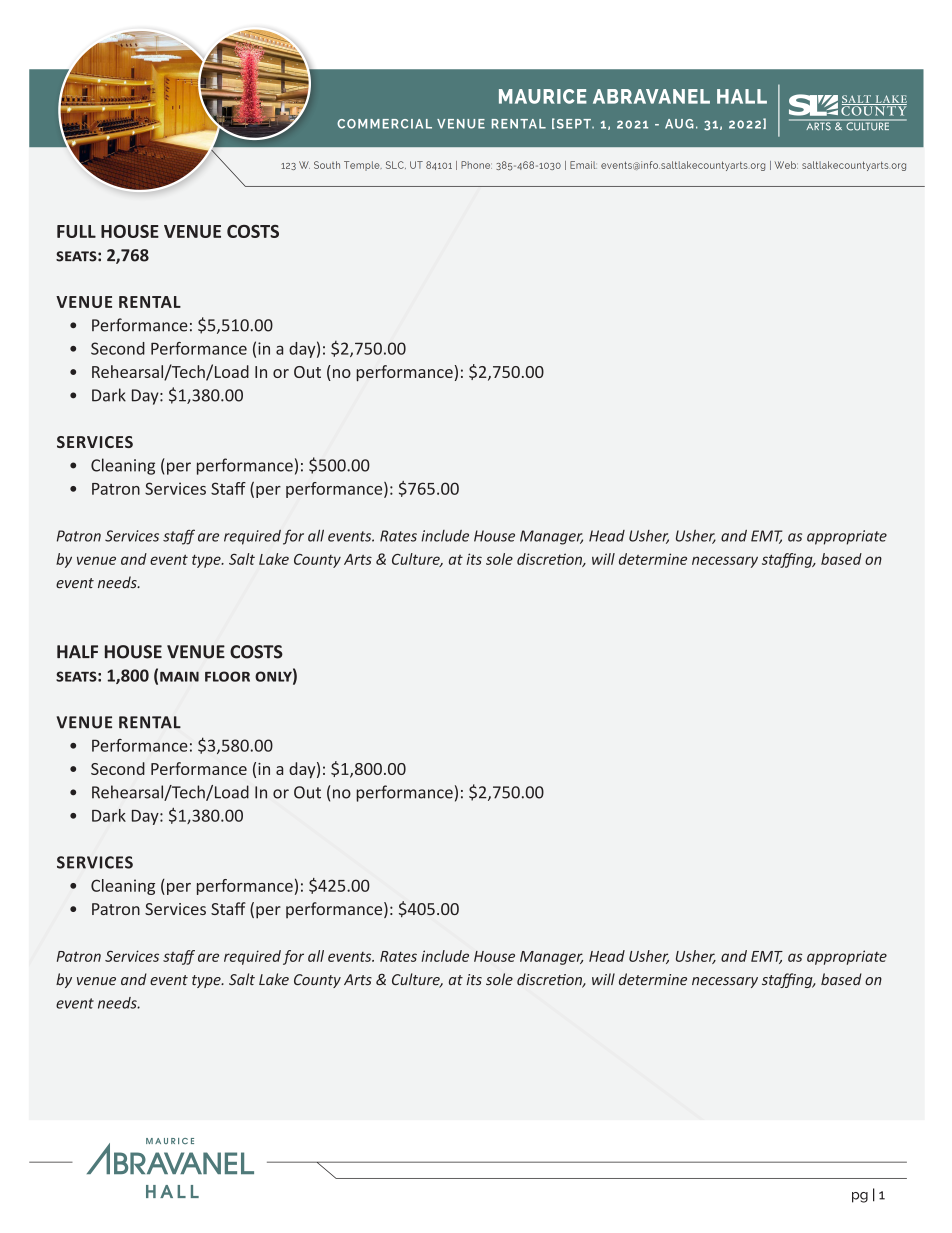 The width and height of the screenshot is (952, 1233). I want to click on MAURICE, so click(543, 96).
